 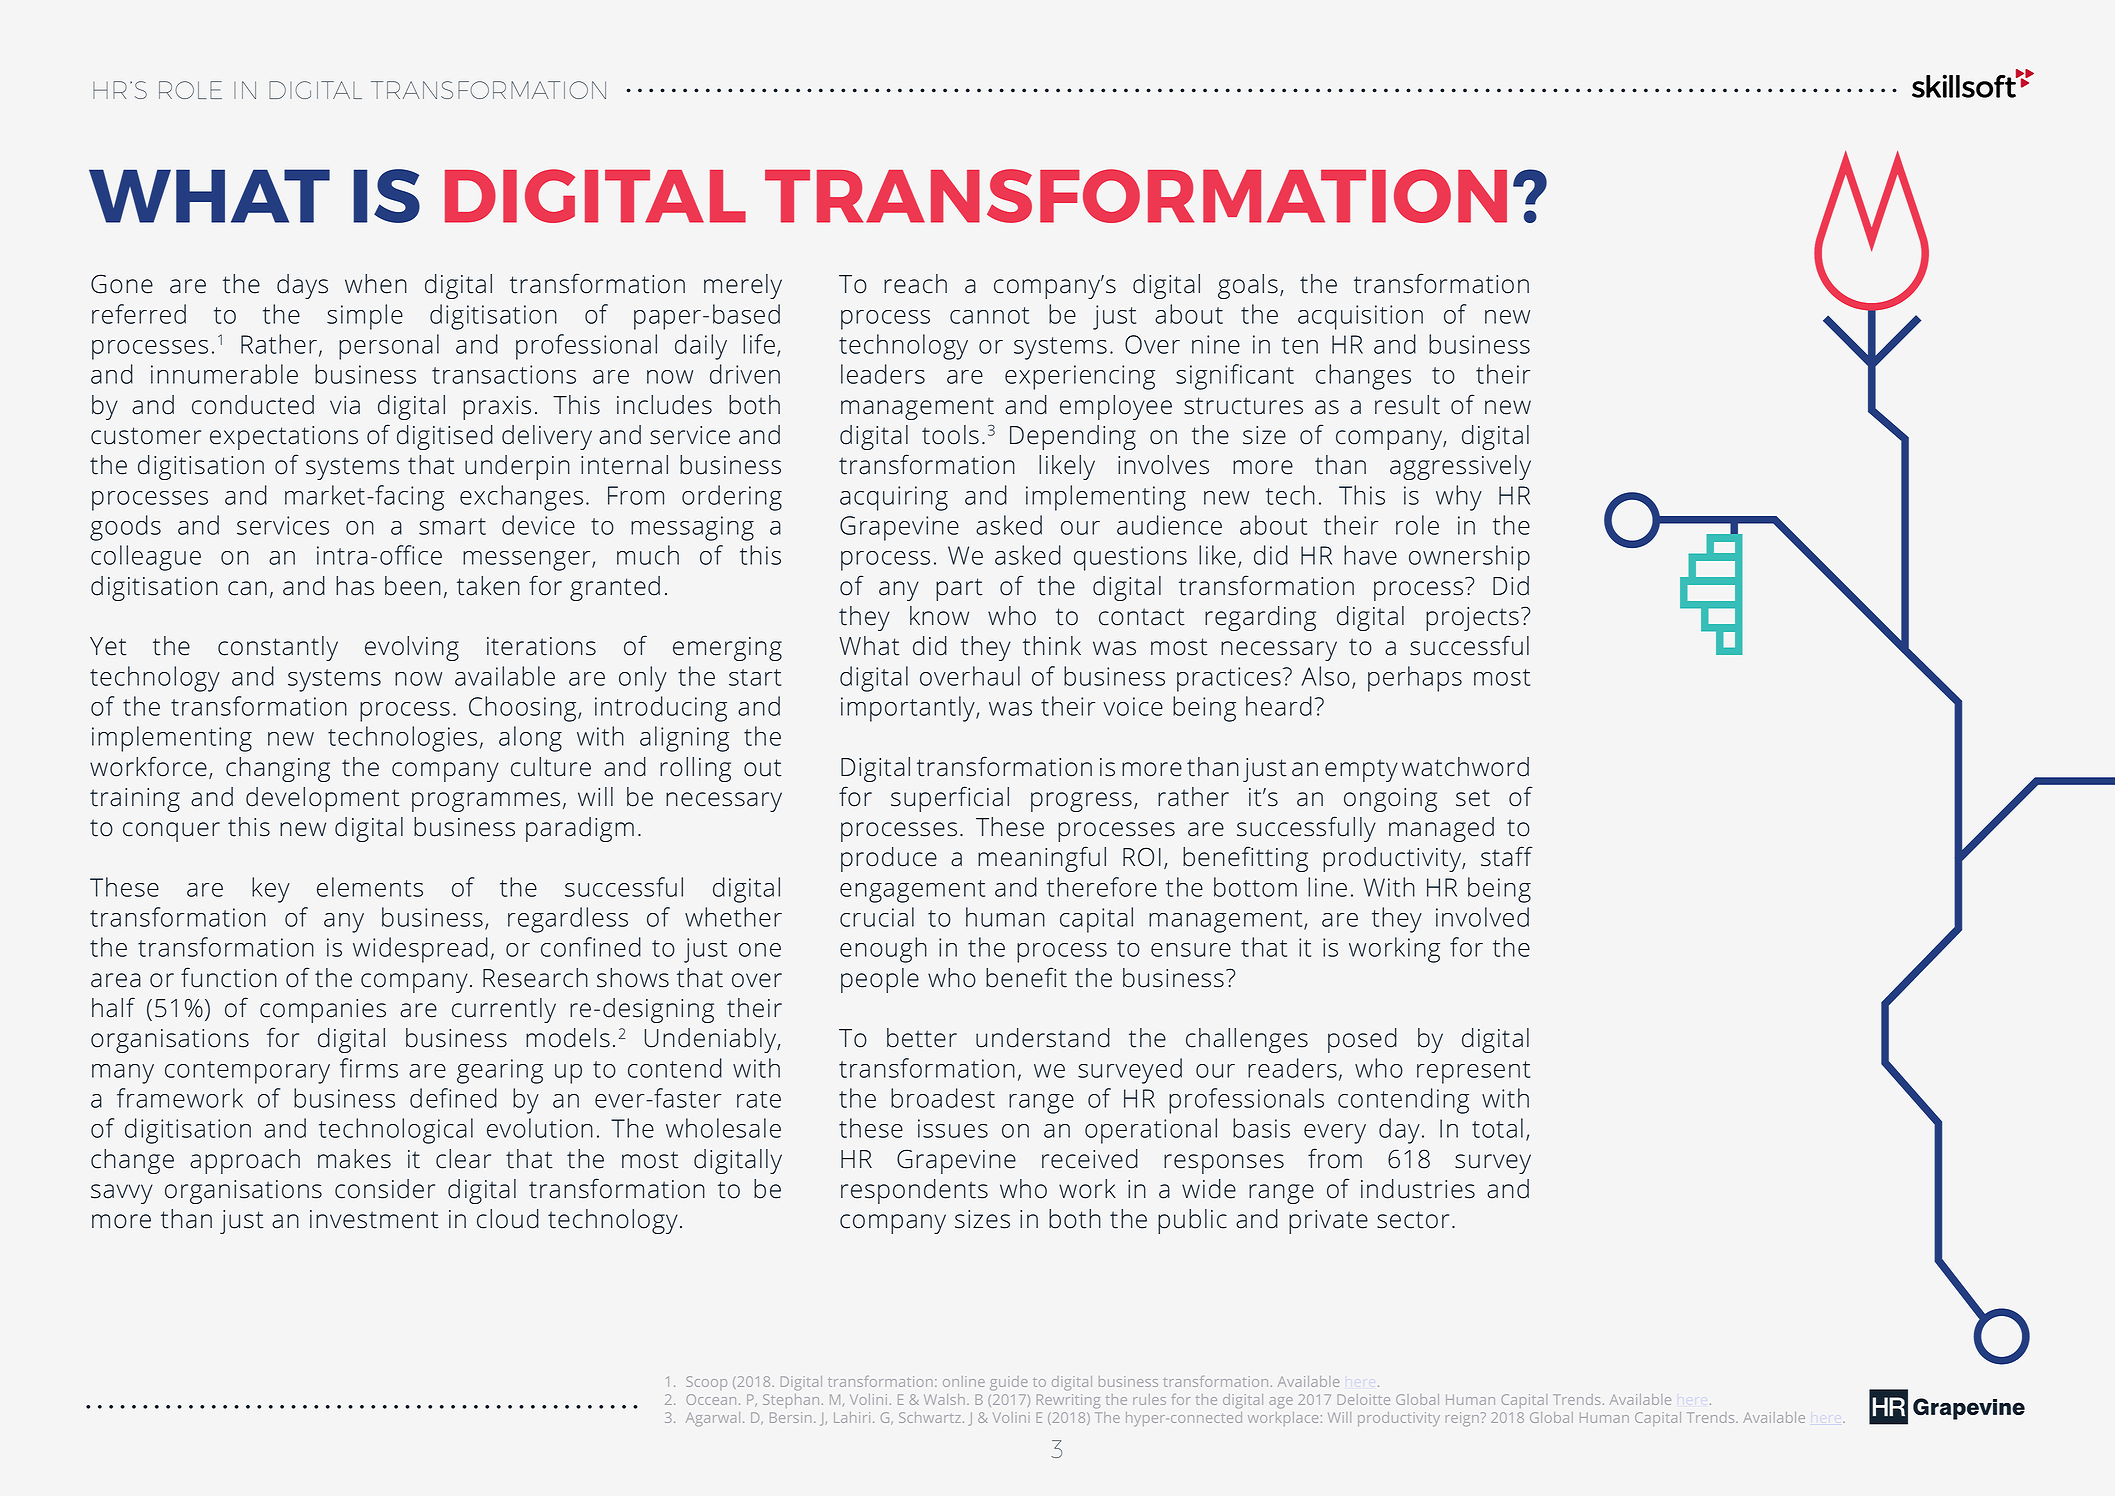 What do you see at coordinates (791, 1401) in the document?
I see `Stephan` at bounding box center [791, 1401].
